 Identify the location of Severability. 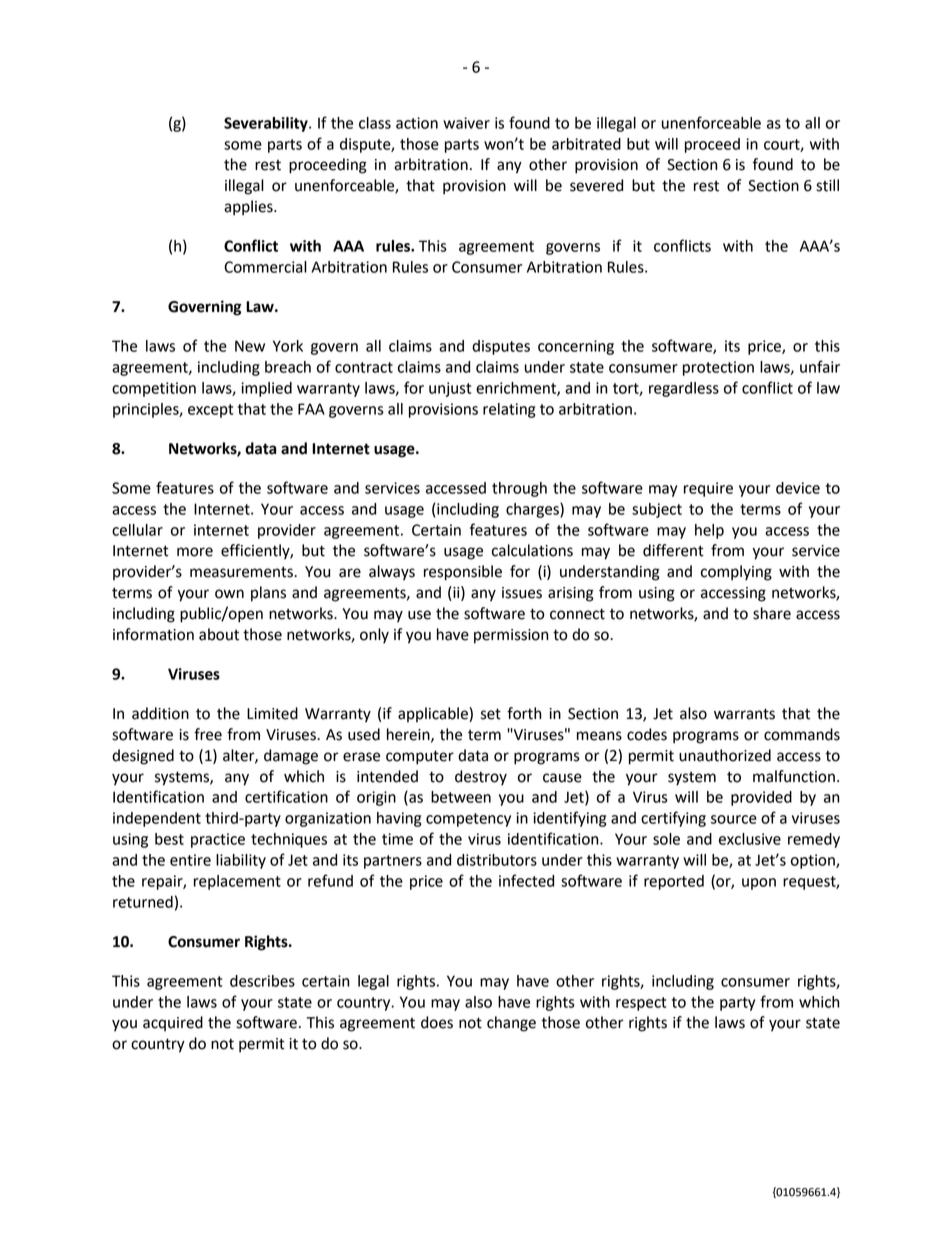
(267, 124).
